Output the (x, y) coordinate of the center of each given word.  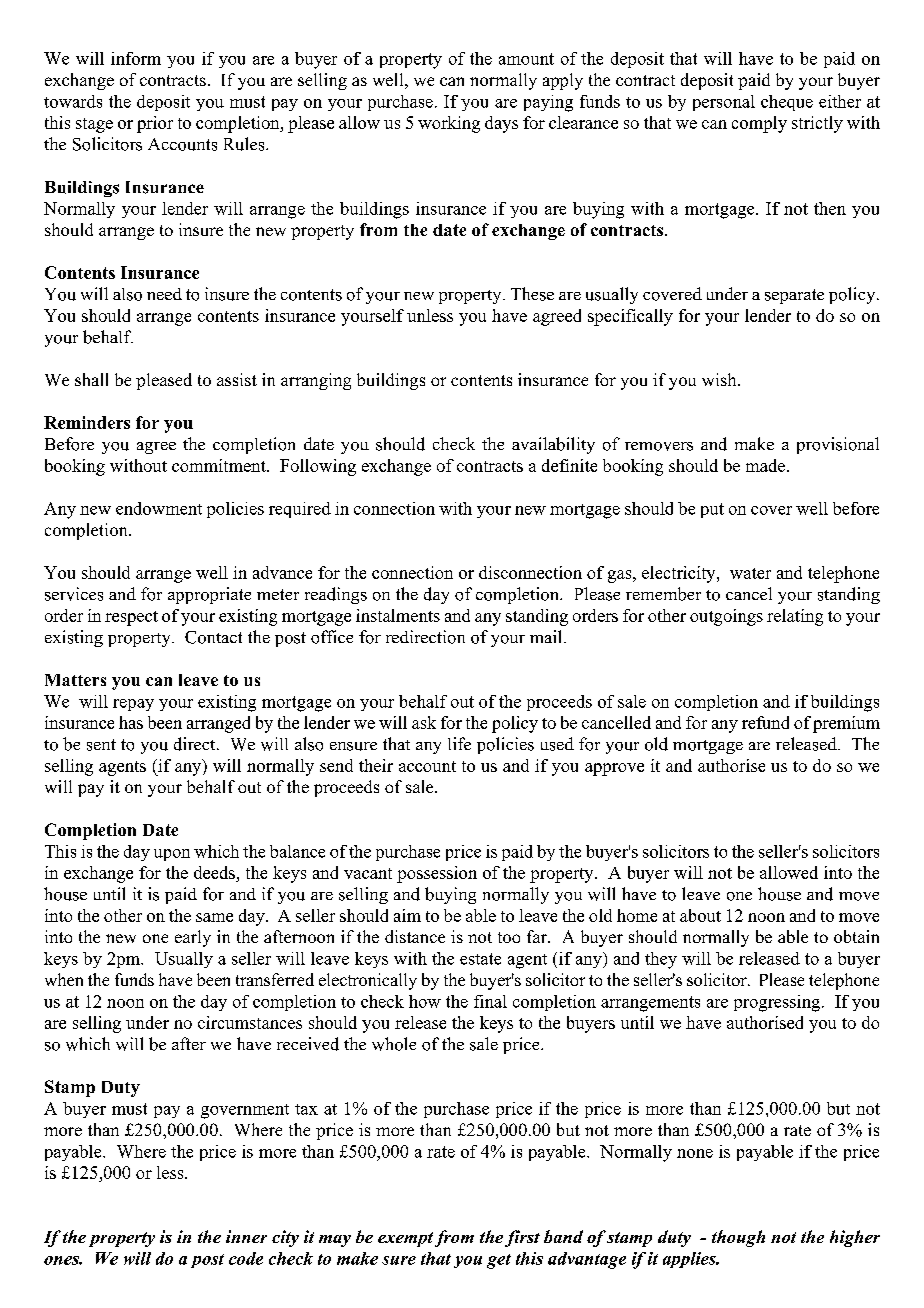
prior (155, 124)
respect (131, 618)
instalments (398, 615)
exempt (405, 1239)
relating (795, 617)
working (449, 124)
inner (246, 1236)
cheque (787, 103)
